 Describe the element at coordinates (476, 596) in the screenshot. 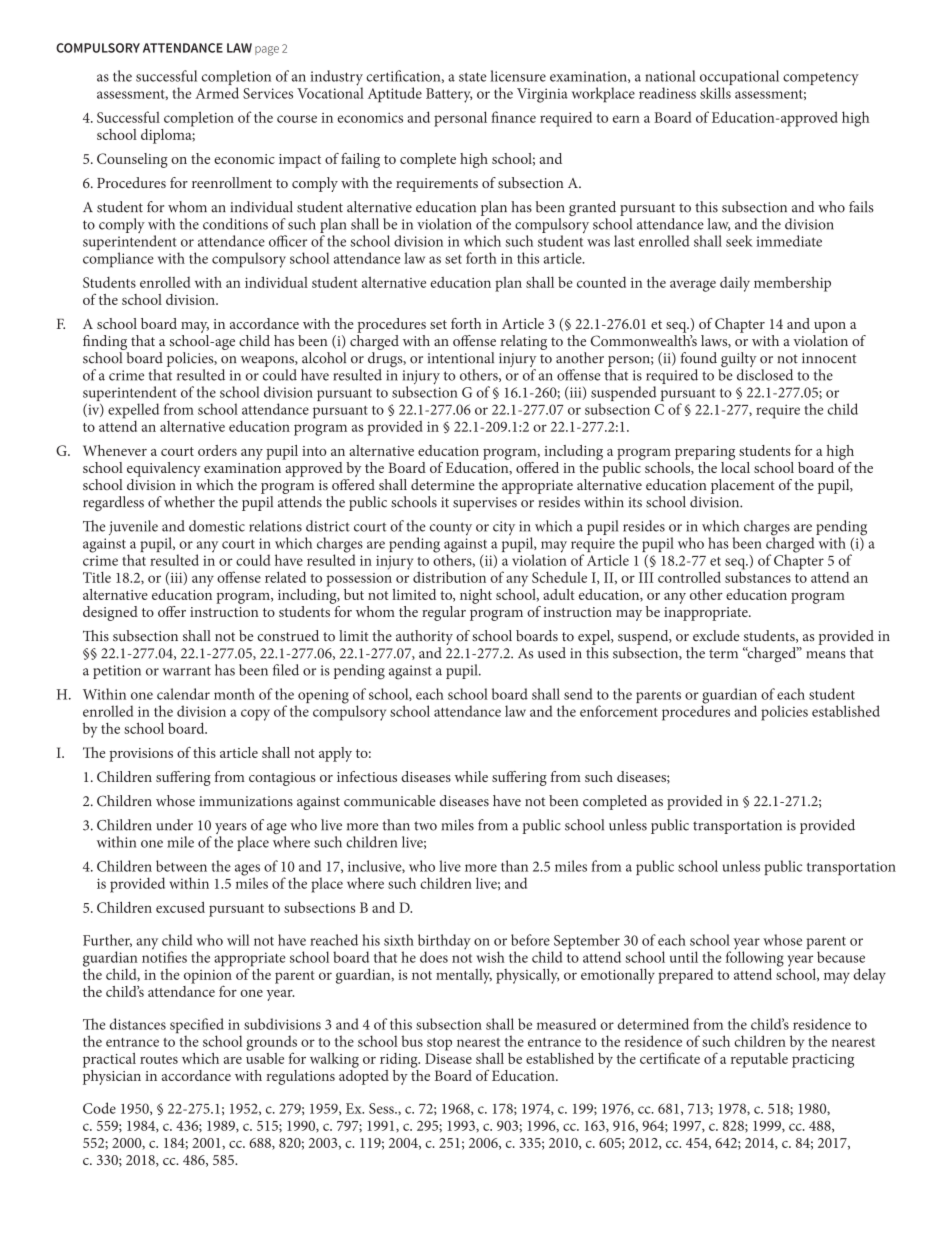

I see `night` at that location.
